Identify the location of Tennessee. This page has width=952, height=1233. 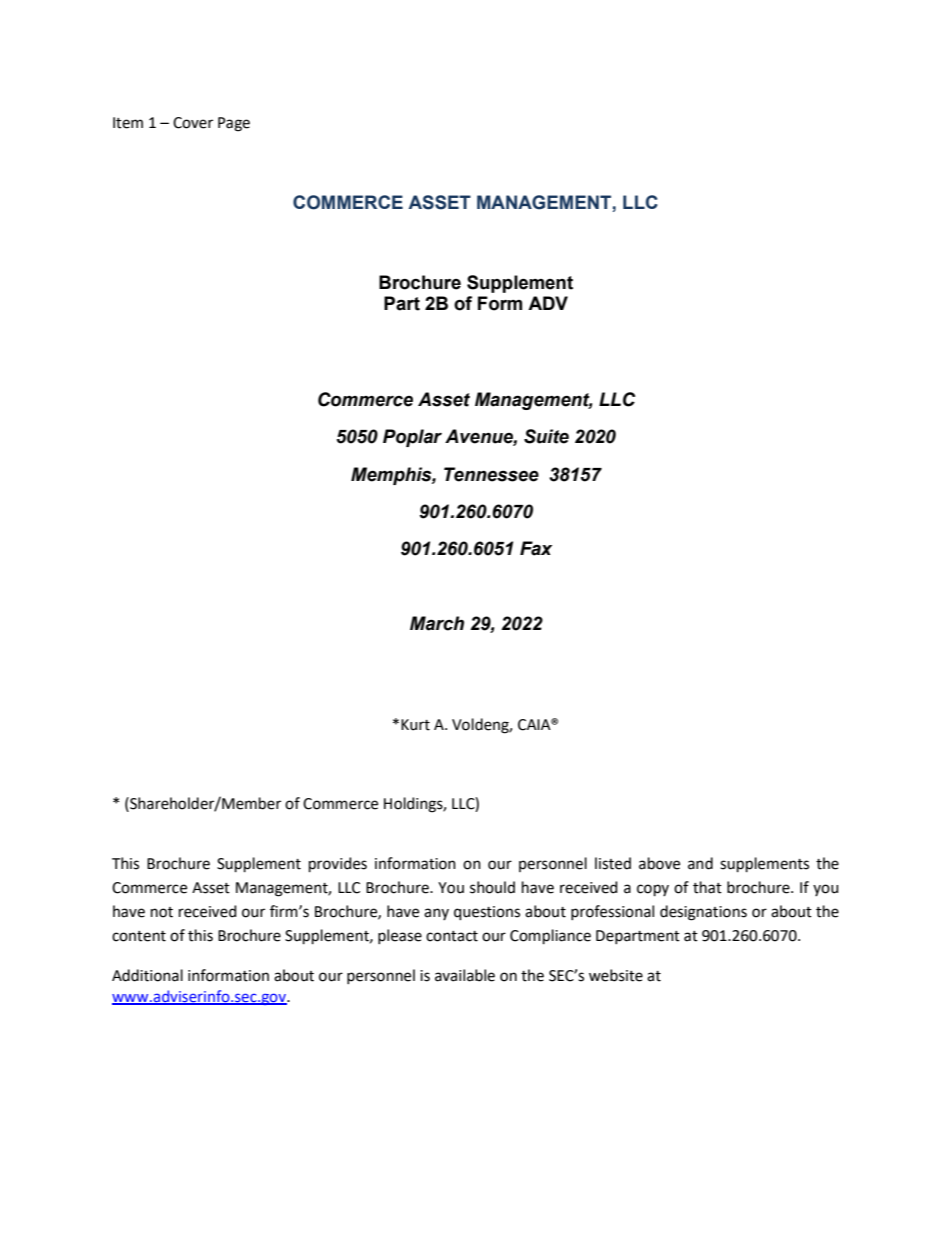
(491, 474).
